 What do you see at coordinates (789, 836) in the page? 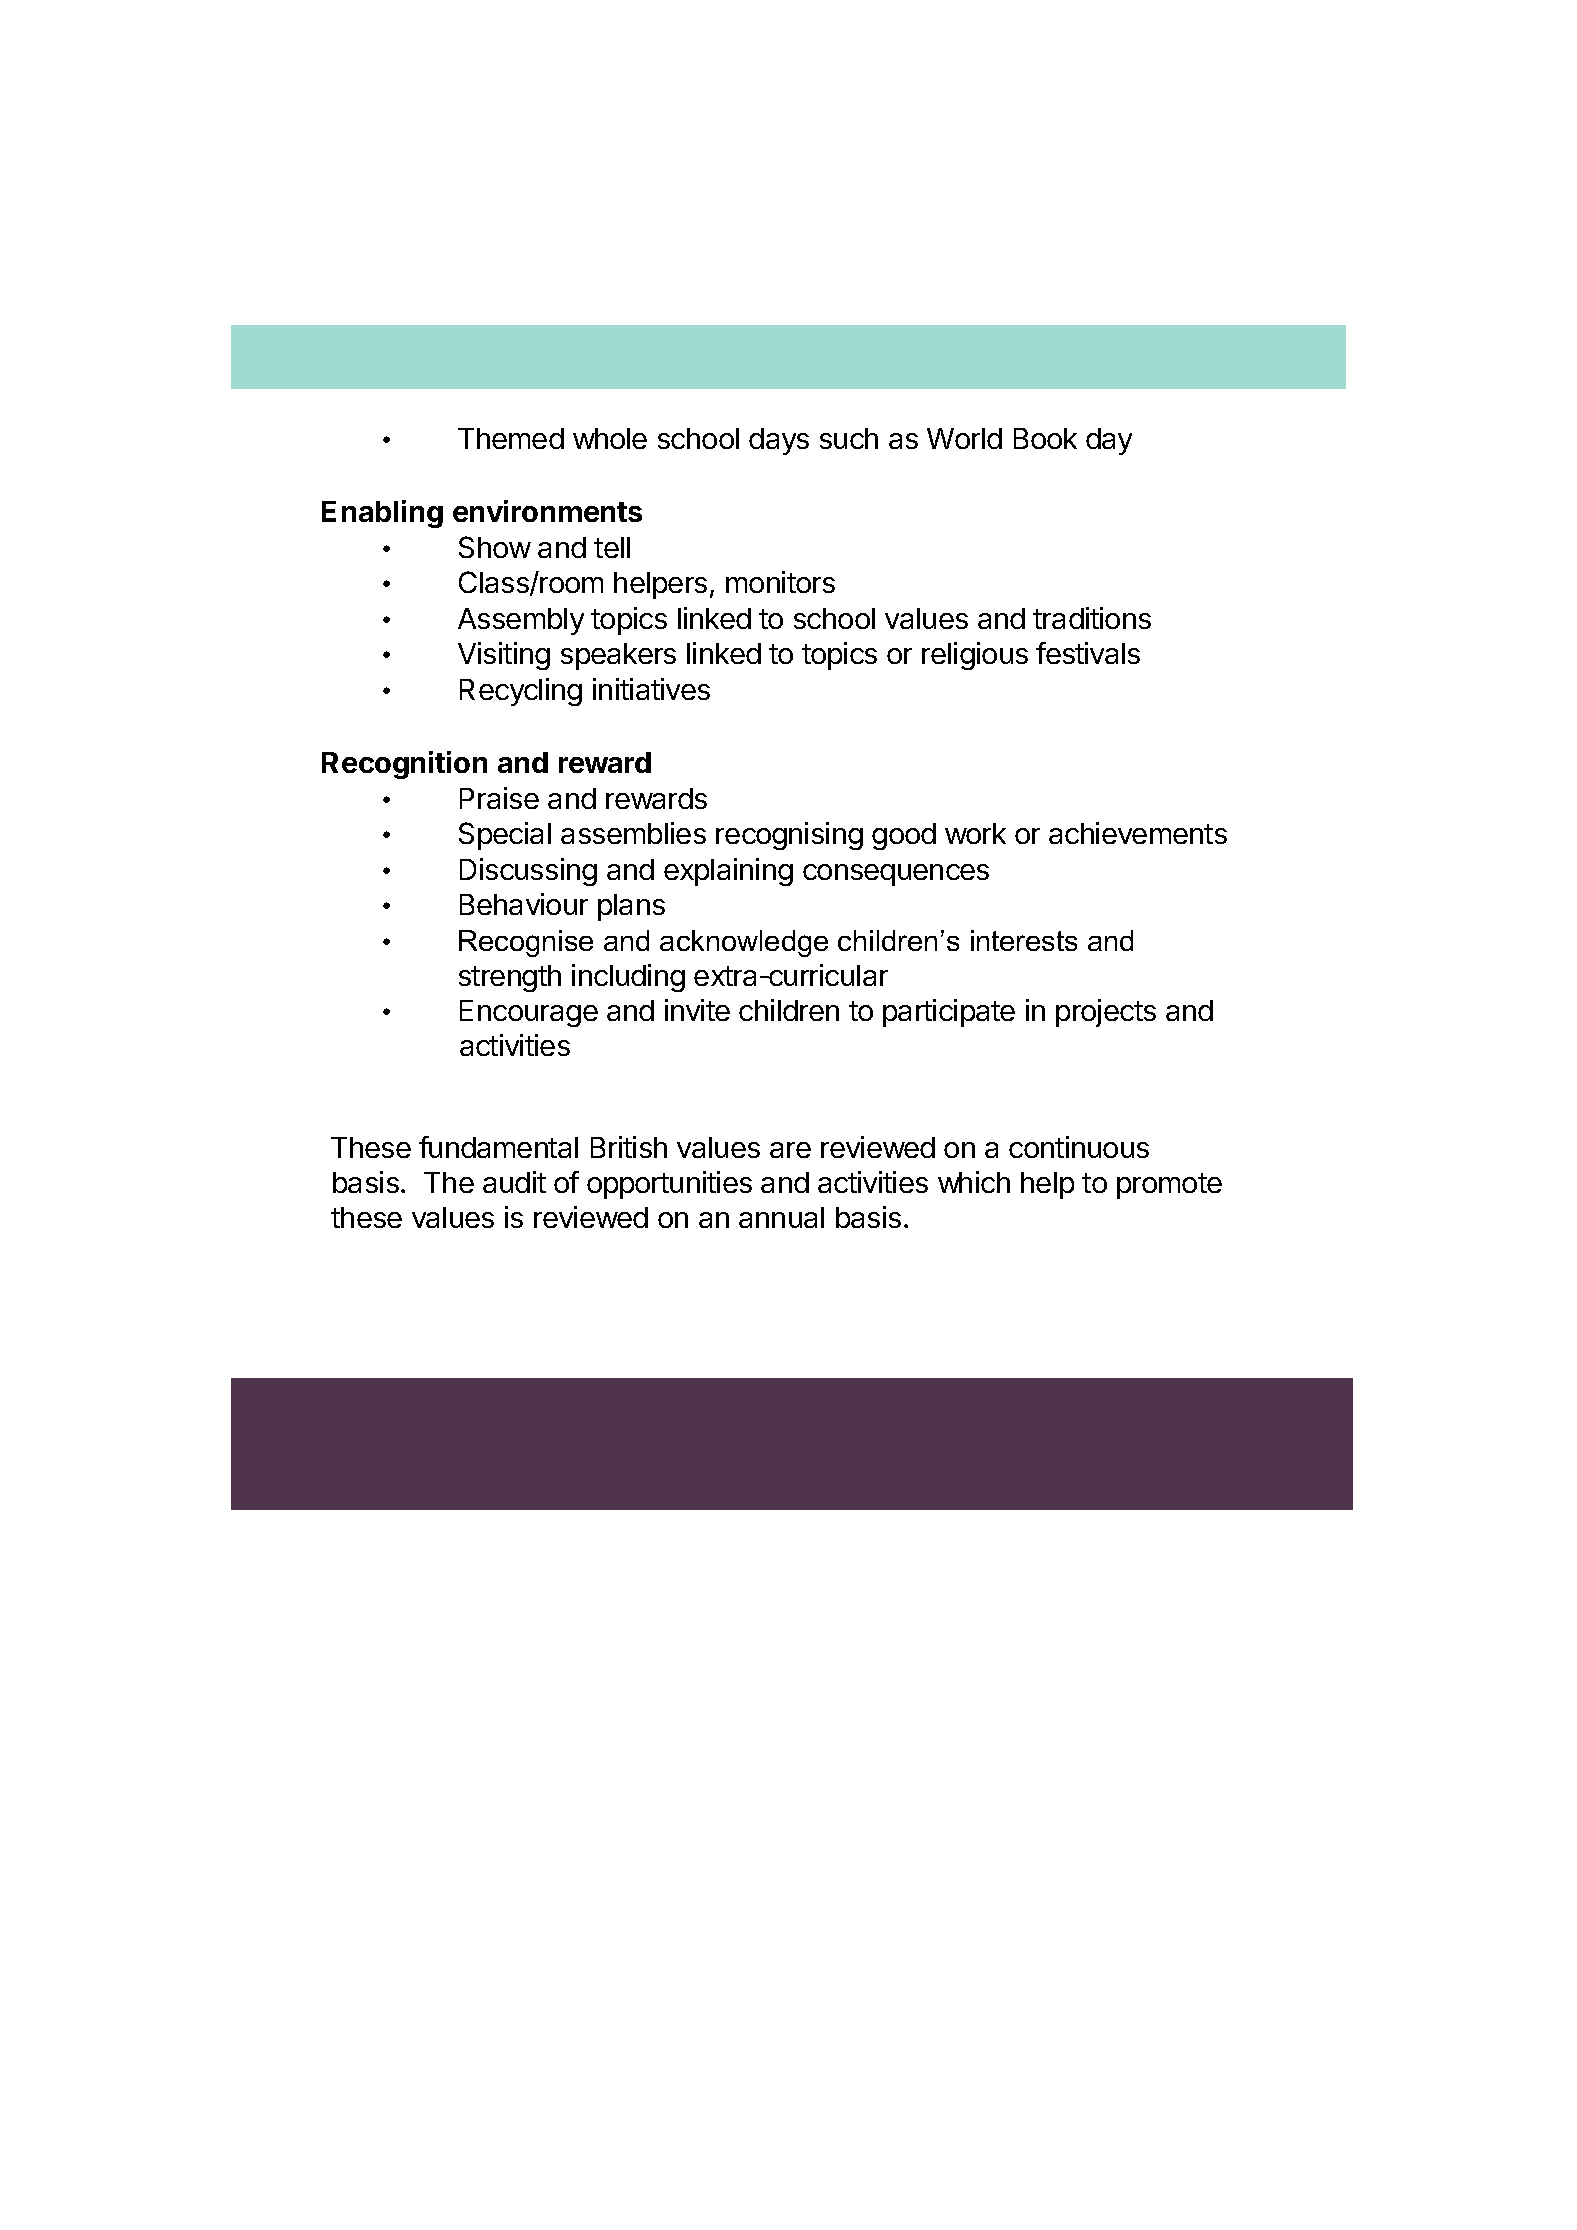
I see `recognising` at bounding box center [789, 836].
